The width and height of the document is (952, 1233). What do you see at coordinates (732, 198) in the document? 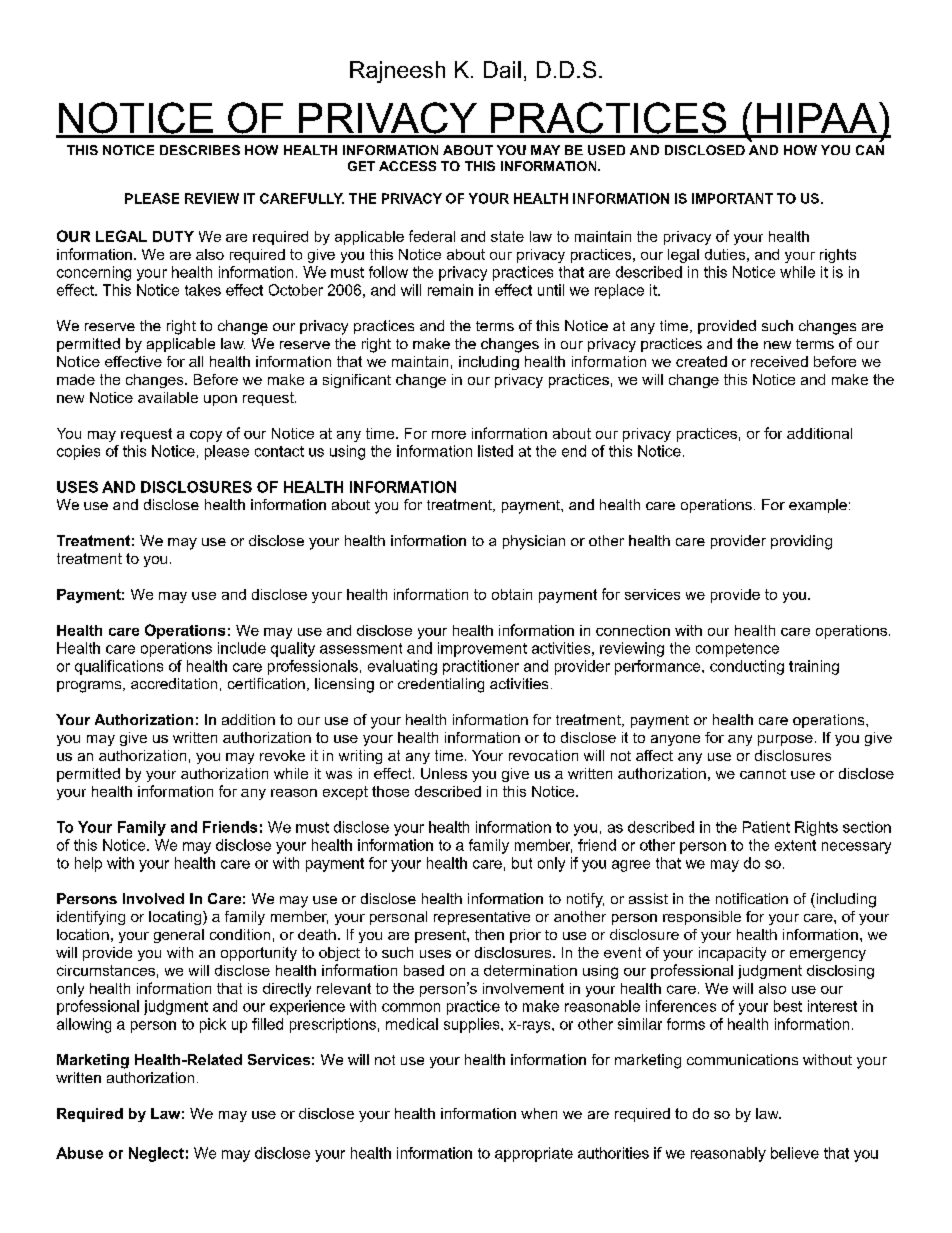
I see `IMPORTANT` at bounding box center [732, 198].
